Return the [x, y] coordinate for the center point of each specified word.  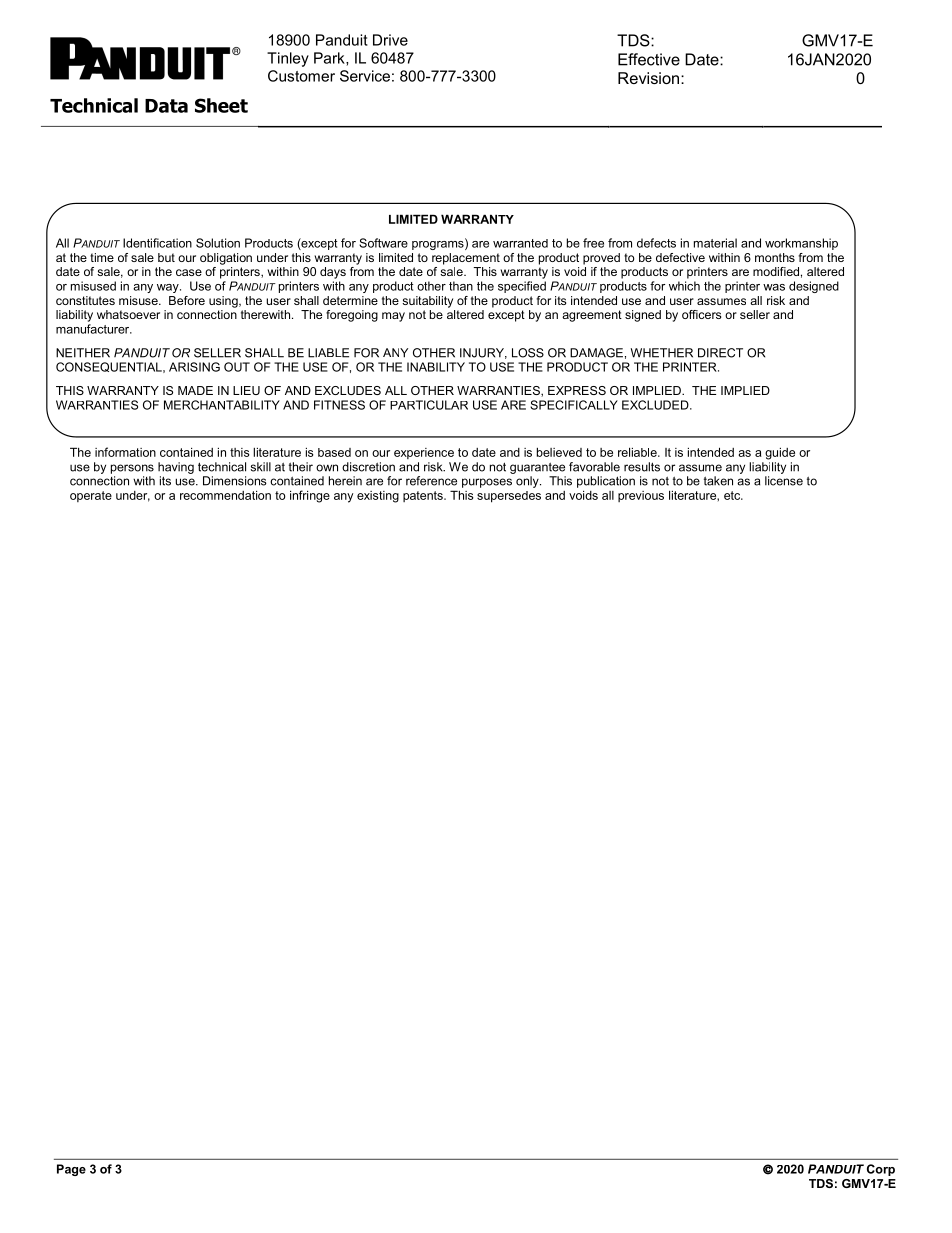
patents [424, 496]
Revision [650, 78]
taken [718, 481]
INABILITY [436, 367]
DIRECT [720, 353]
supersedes [509, 497]
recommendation [225, 495]
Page [71, 1170]
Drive [390, 40]
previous [641, 496]
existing [378, 497]
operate [91, 496]
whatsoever [128, 314]
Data [166, 106]
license [784, 481]
